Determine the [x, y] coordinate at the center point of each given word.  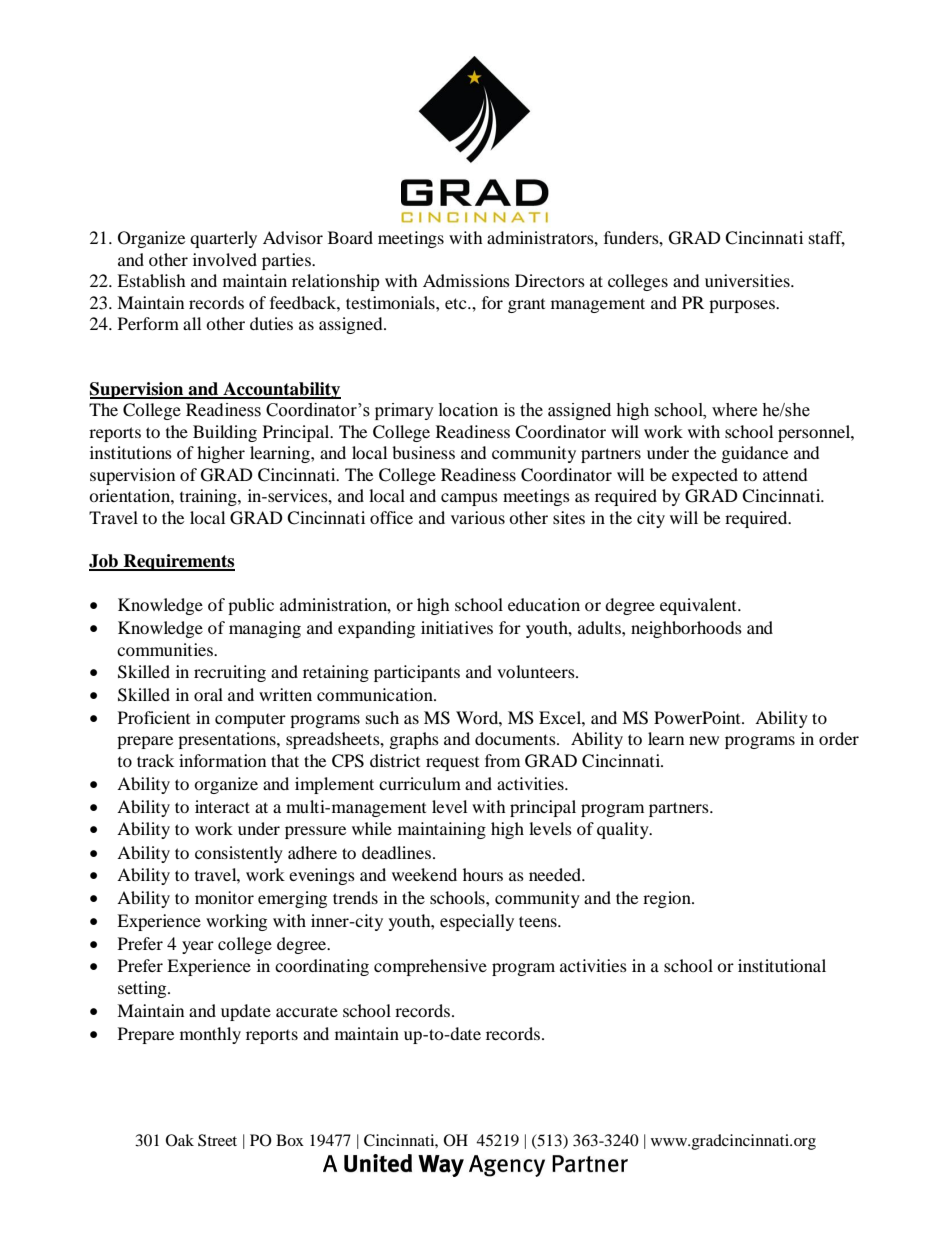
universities [748, 280]
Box [290, 1140]
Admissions [466, 280]
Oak [180, 1140]
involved [225, 259]
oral [208, 694]
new [704, 740]
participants [417, 673]
